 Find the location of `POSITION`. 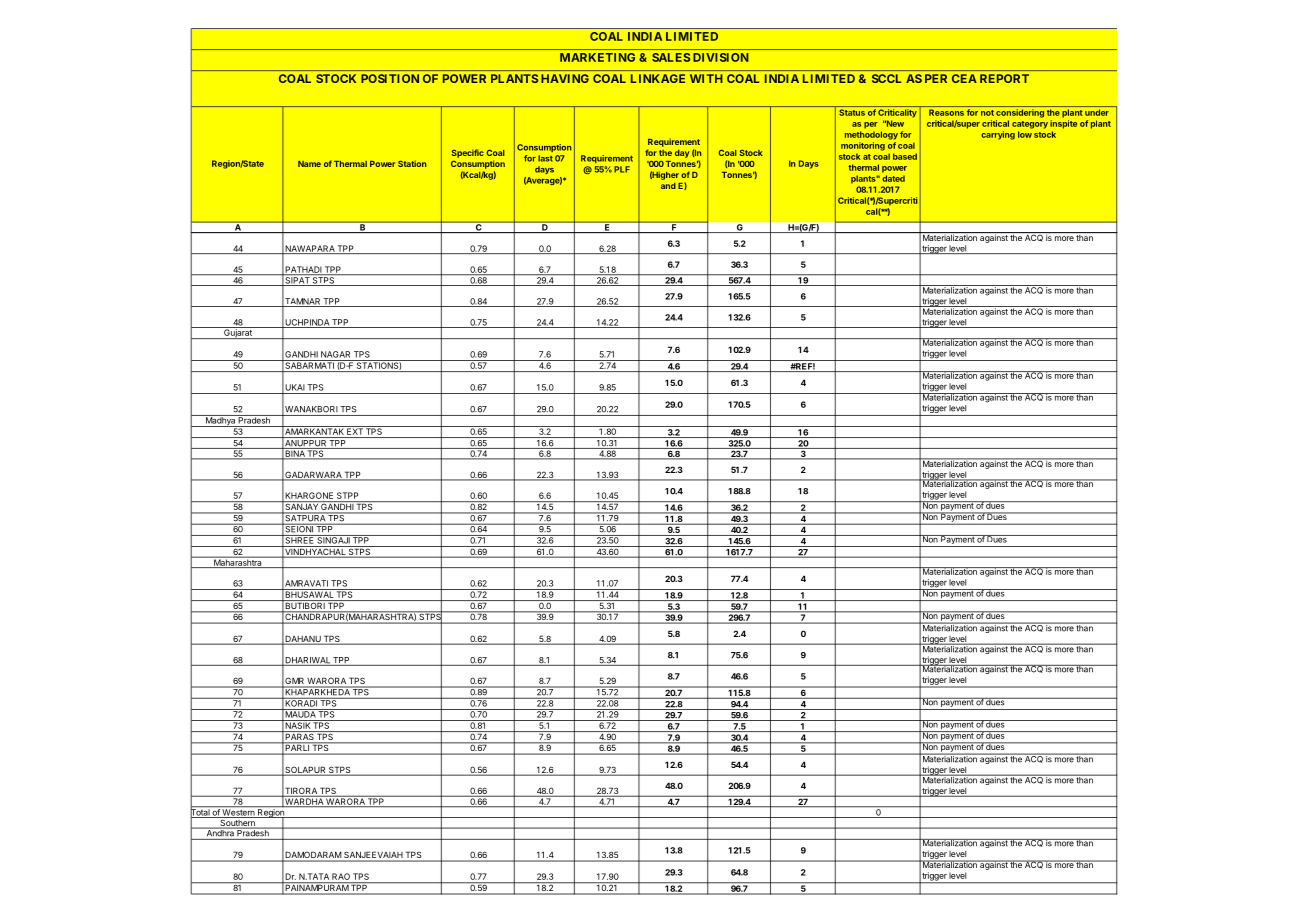

POSITION is located at coordinates (390, 78).
